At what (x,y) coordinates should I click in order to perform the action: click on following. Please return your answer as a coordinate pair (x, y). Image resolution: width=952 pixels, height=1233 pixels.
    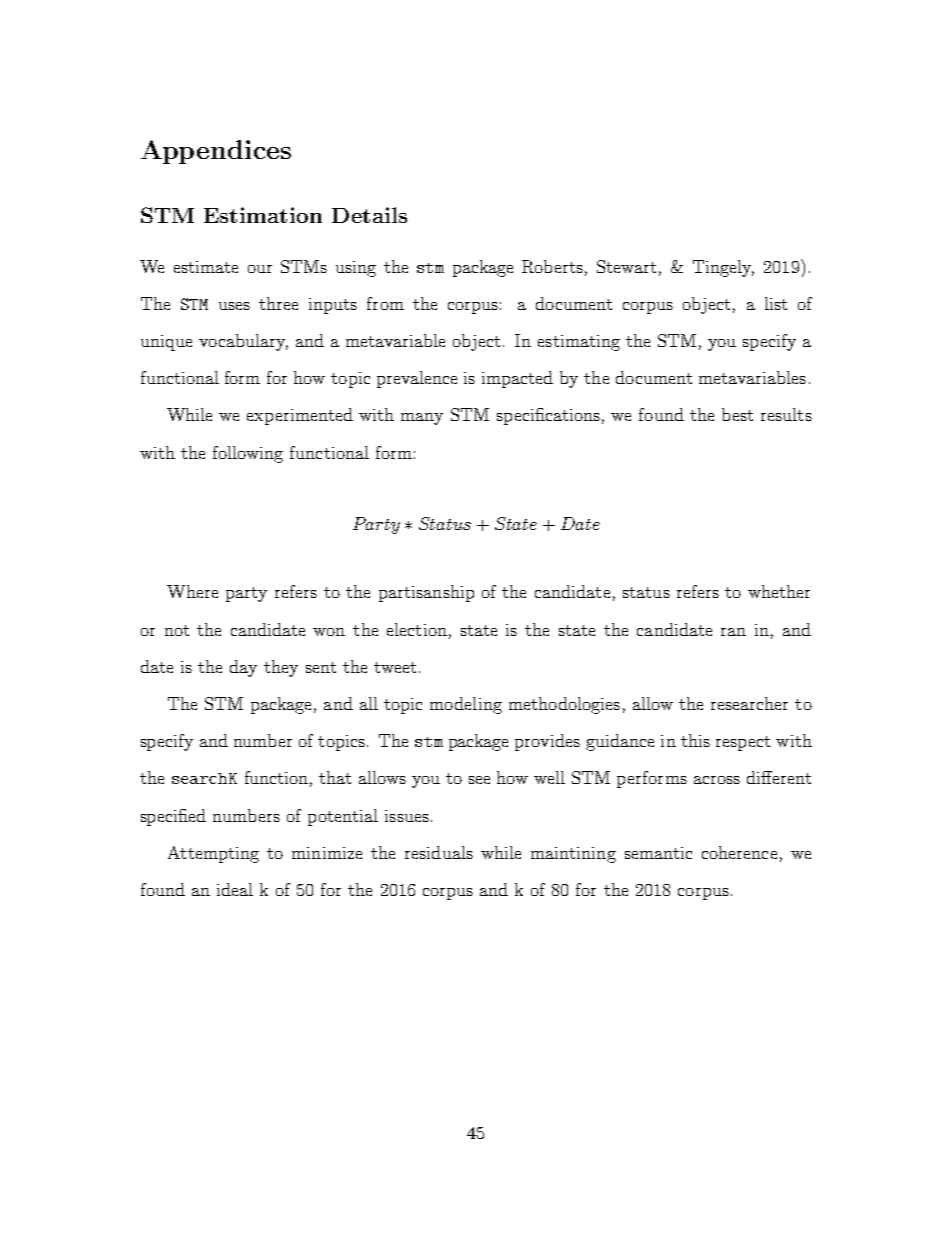
    Looking at the image, I should click on (248, 454).
